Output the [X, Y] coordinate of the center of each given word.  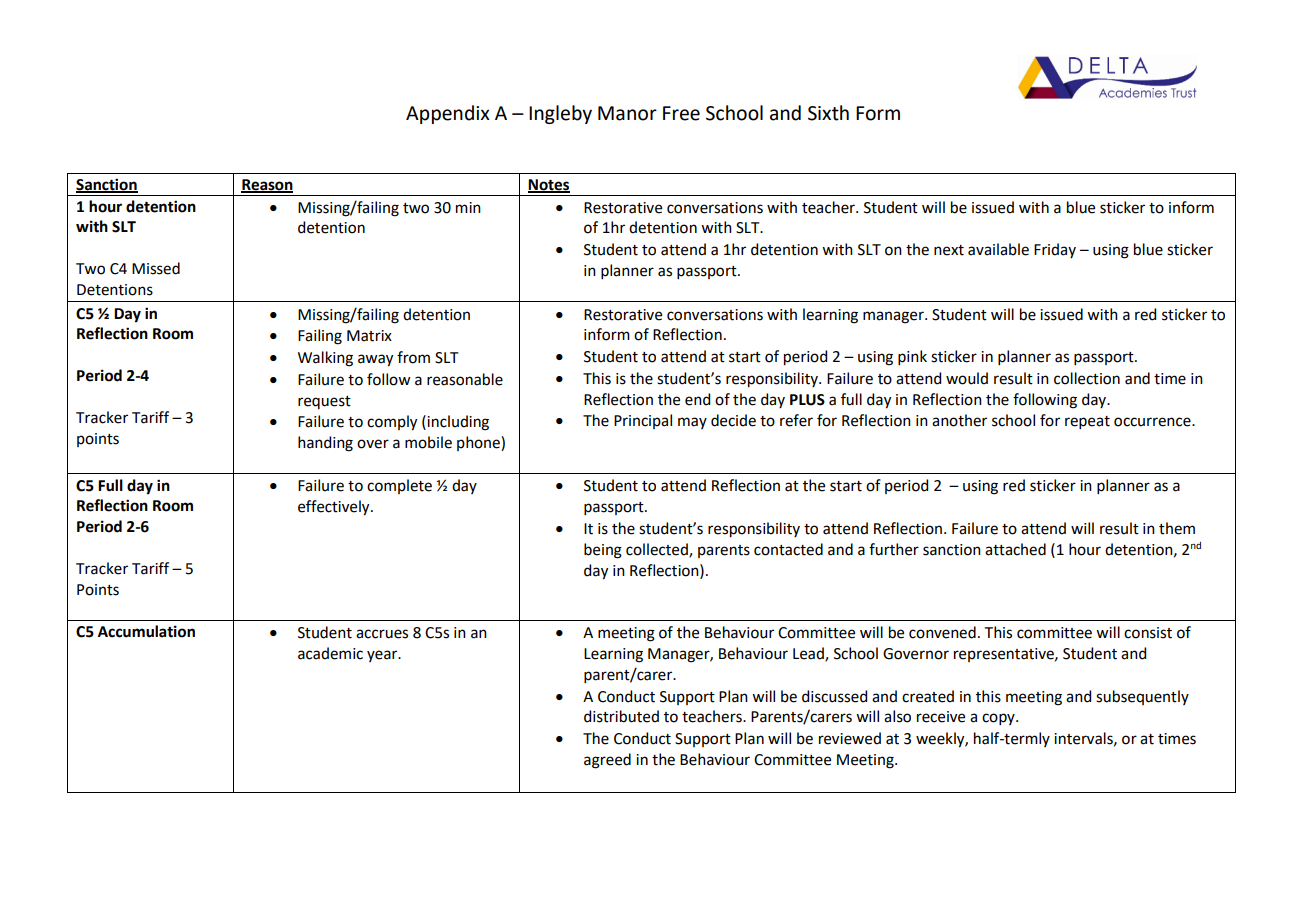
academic [330, 653]
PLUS [807, 400]
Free [681, 113]
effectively [335, 508]
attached [1015, 549]
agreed [607, 761]
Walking [325, 359]
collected [658, 550]
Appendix [448, 114]
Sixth [828, 113]
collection [1087, 378]
